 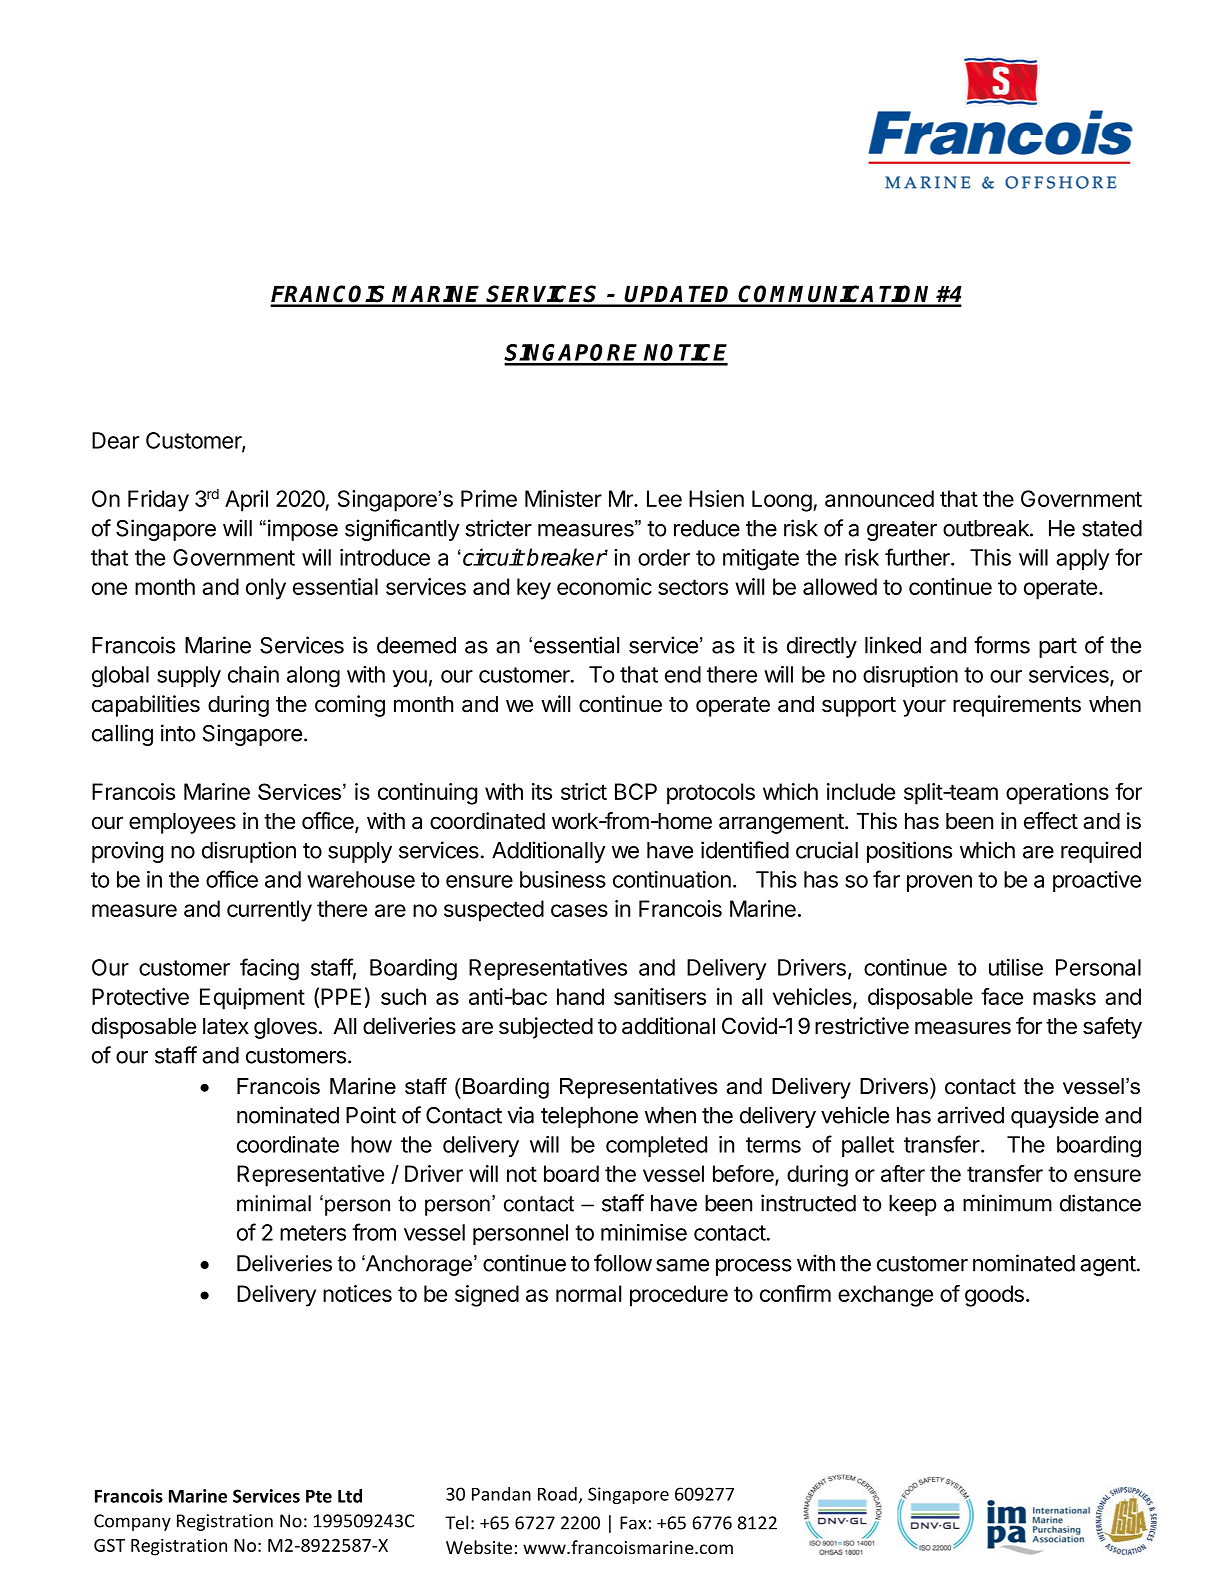 I want to click on April, so click(x=246, y=501).
